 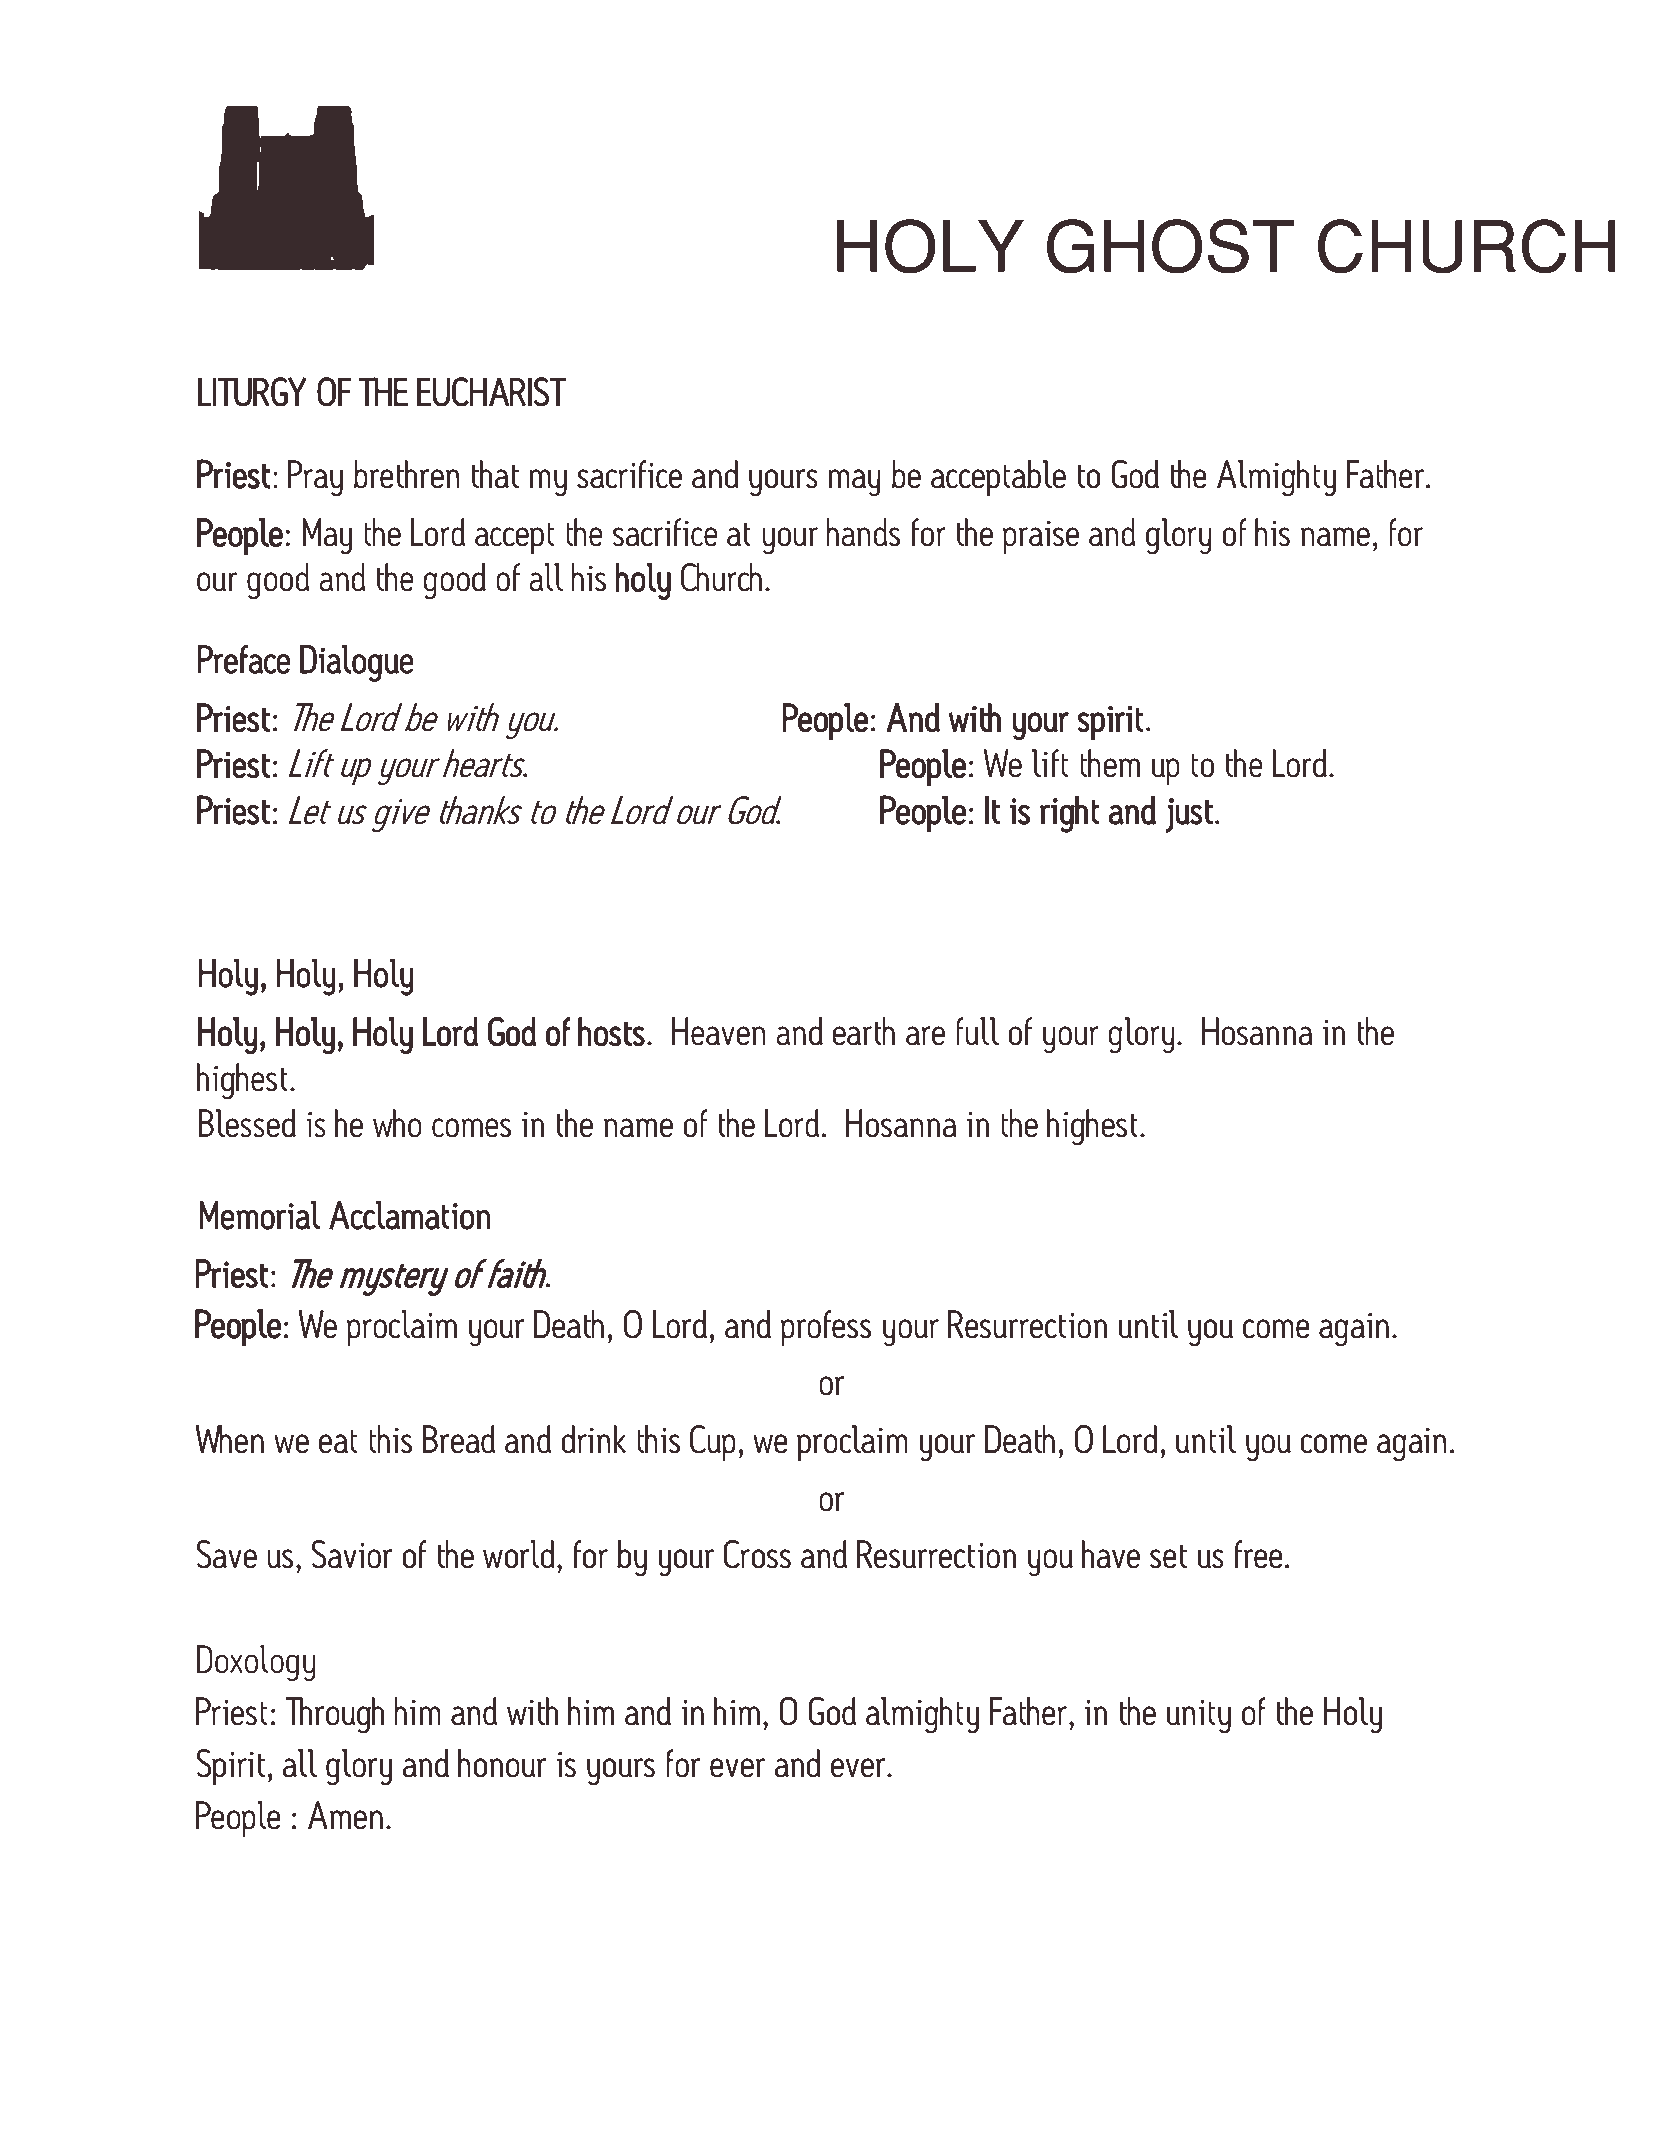 I want to click on profess, so click(x=825, y=1328).
